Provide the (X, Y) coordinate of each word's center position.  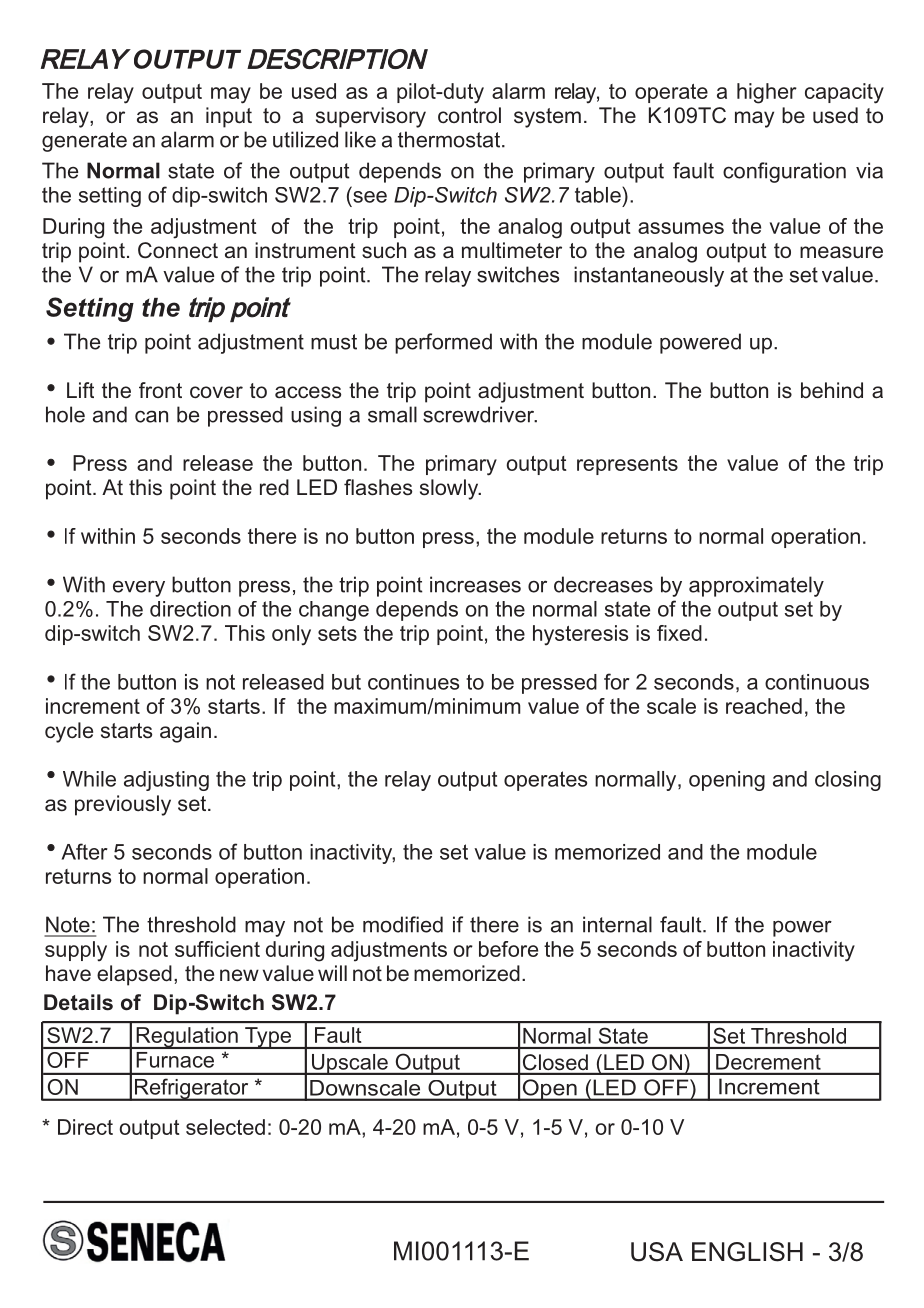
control (469, 115)
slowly (450, 489)
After (85, 851)
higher (767, 93)
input (229, 117)
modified (403, 924)
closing (848, 781)
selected (225, 1127)
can (151, 416)
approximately (756, 586)
